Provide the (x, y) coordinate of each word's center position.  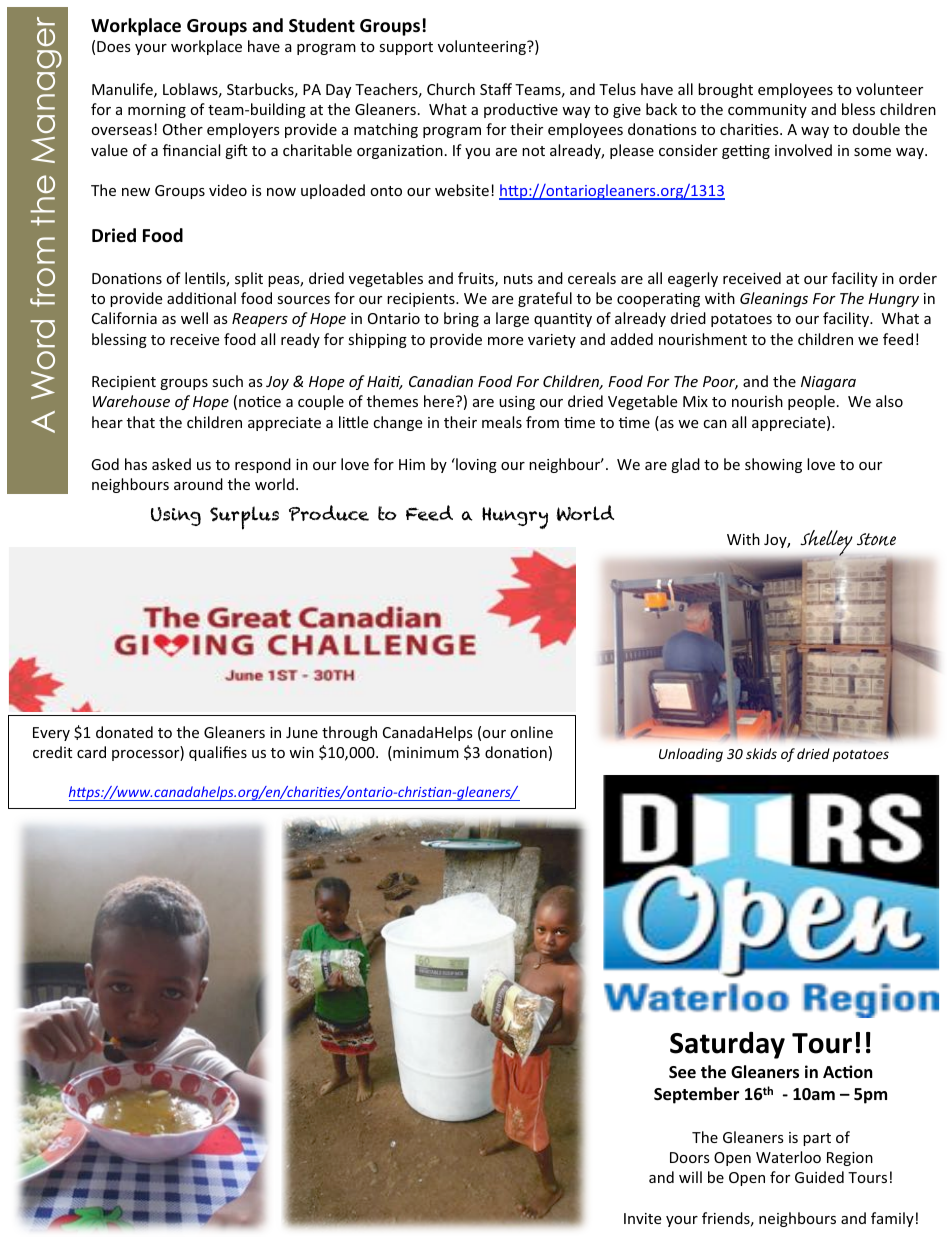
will (690, 1177)
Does (114, 46)
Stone (876, 539)
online (532, 732)
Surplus (244, 518)
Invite (642, 1218)
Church (451, 89)
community (767, 111)
